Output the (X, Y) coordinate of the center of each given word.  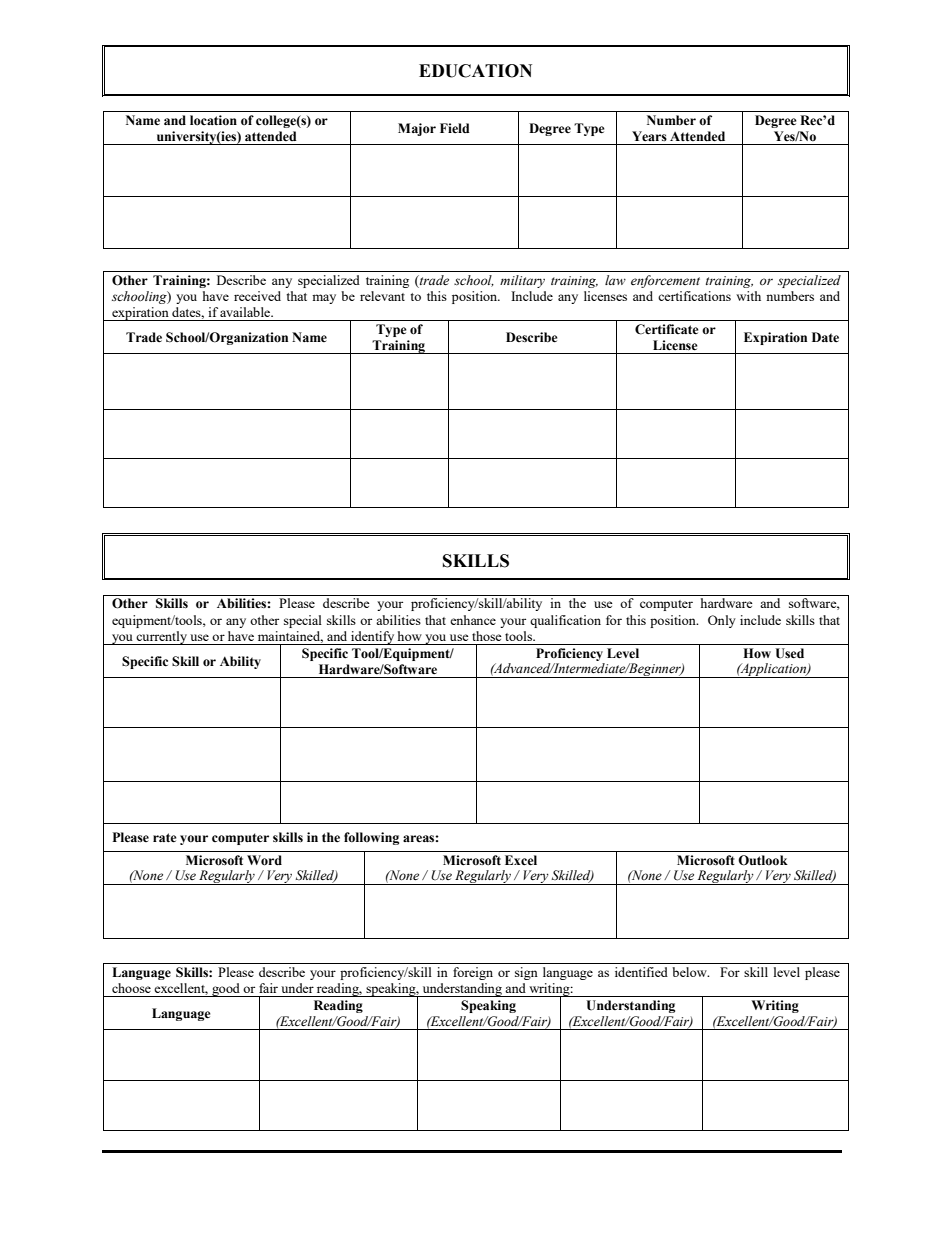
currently (161, 638)
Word (264, 860)
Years (649, 136)
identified (641, 972)
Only (722, 621)
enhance (473, 620)
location (213, 120)
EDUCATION (475, 71)
